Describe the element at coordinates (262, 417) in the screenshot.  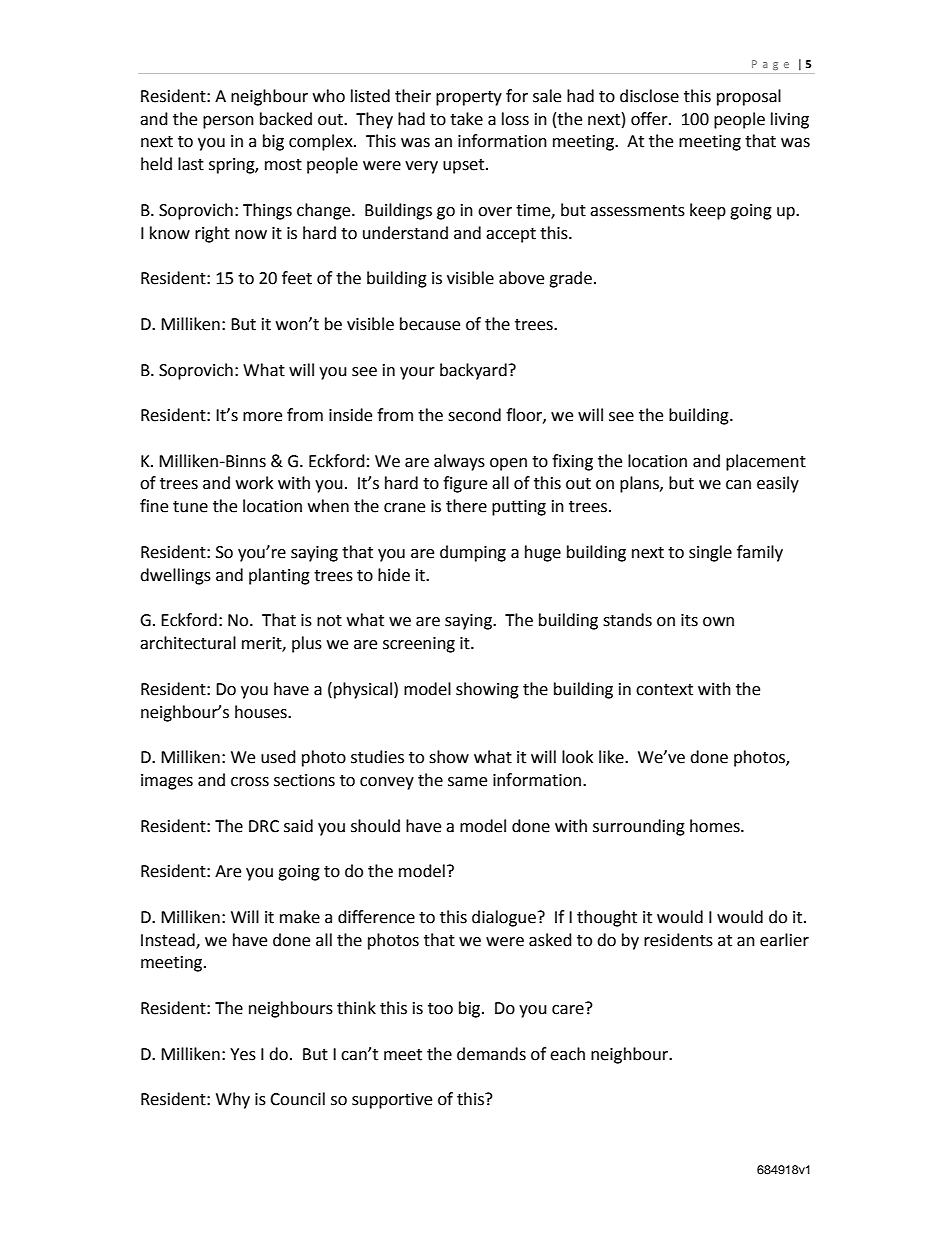
I see `more` at that location.
